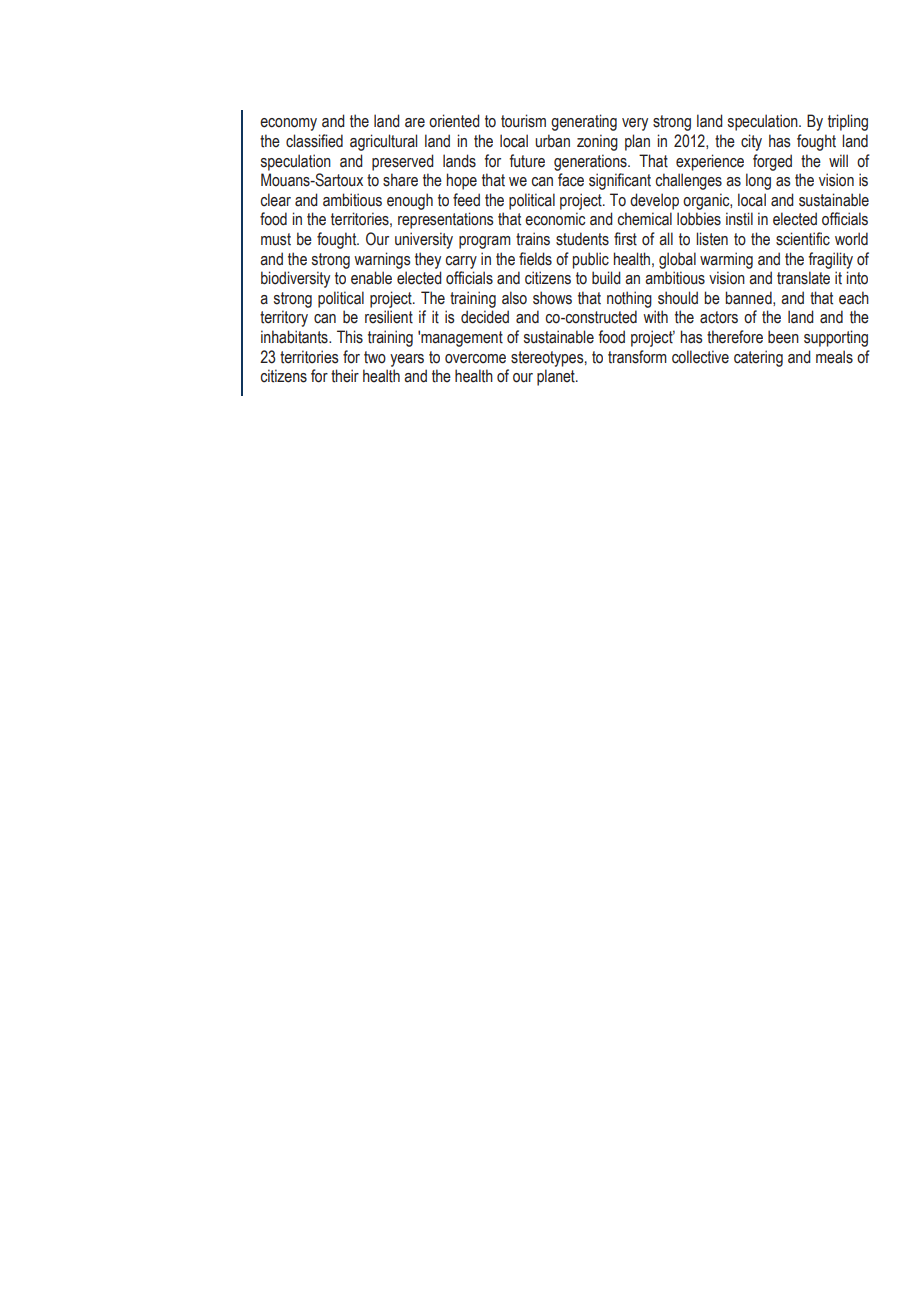 The image size is (924, 1308). Describe the element at coordinates (758, 181) in the page. I see `long` at that location.
